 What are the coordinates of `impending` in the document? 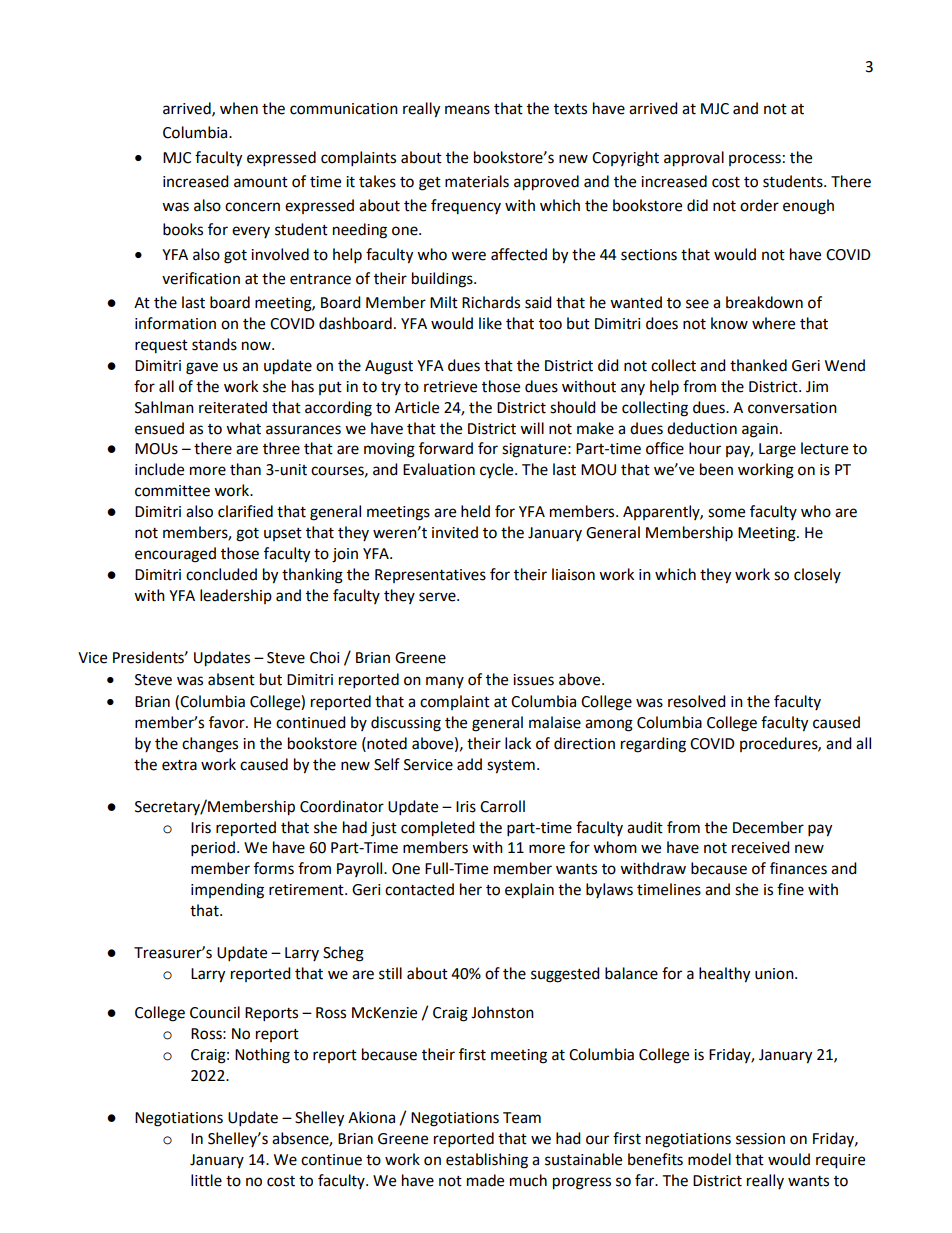 It's located at (227, 891).
